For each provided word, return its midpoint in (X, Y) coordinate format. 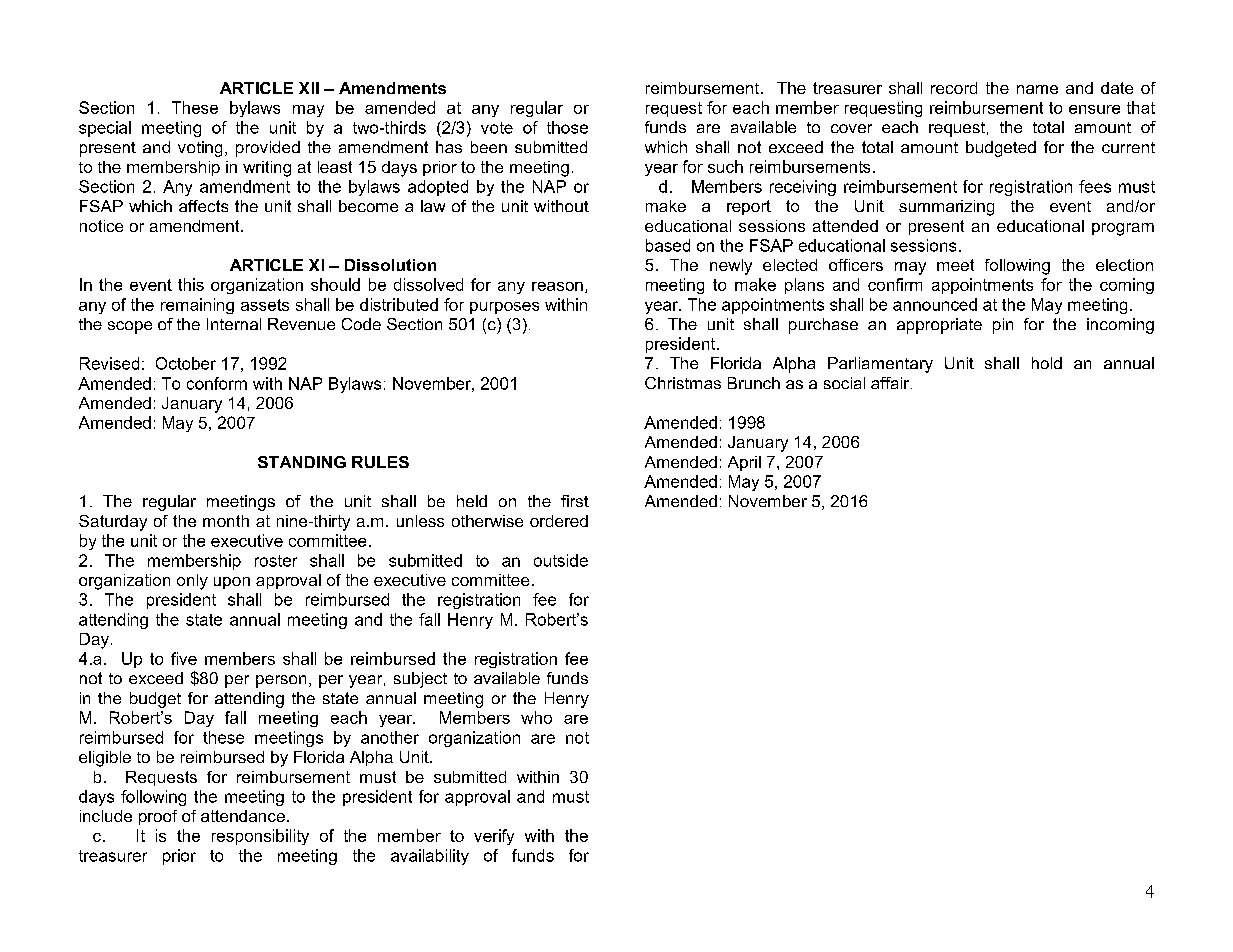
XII (309, 88)
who (536, 717)
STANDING (302, 462)
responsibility (260, 837)
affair (891, 383)
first (575, 501)
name (1037, 89)
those (567, 127)
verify (494, 837)
